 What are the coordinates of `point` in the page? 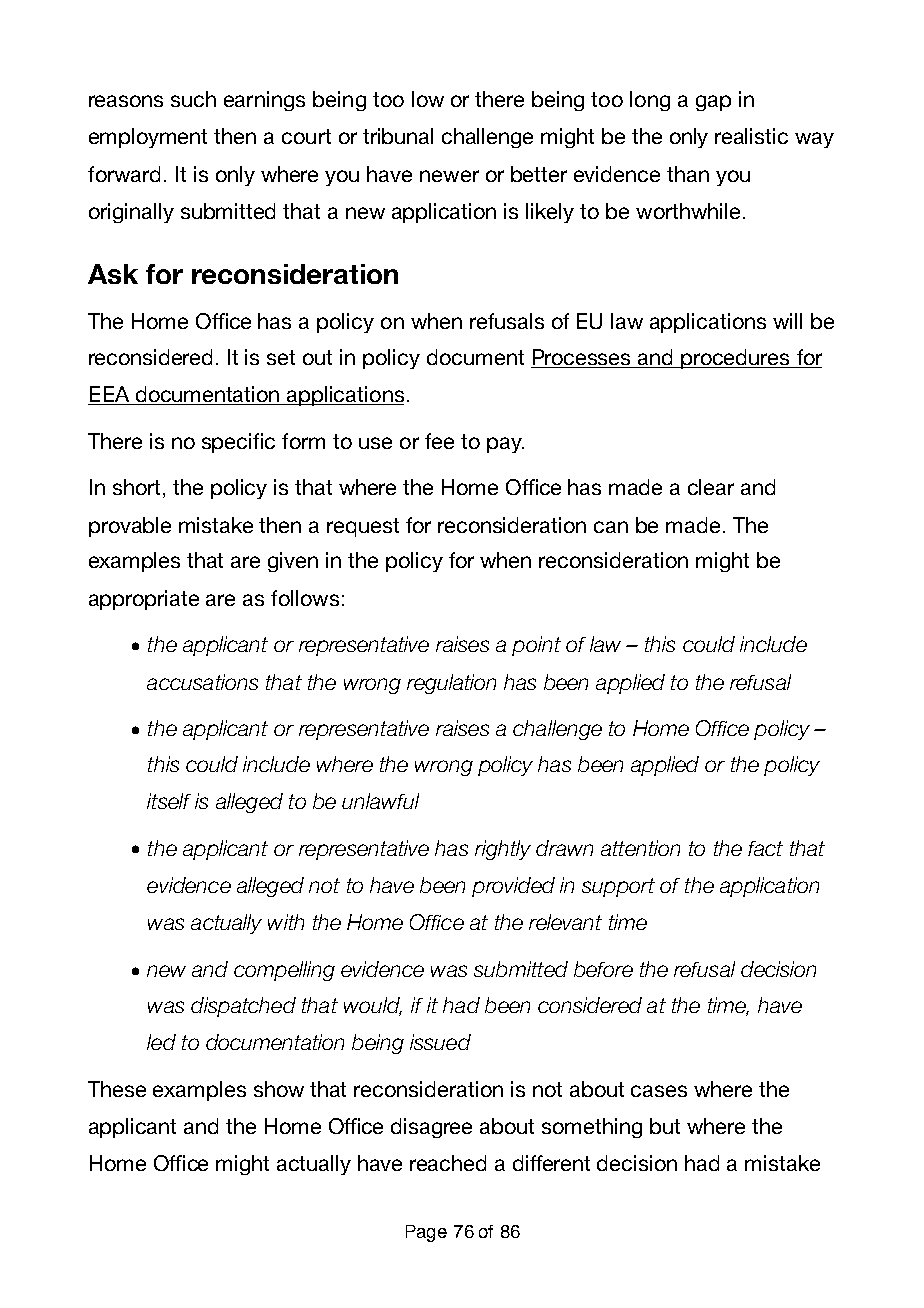 It's located at (536, 646).
